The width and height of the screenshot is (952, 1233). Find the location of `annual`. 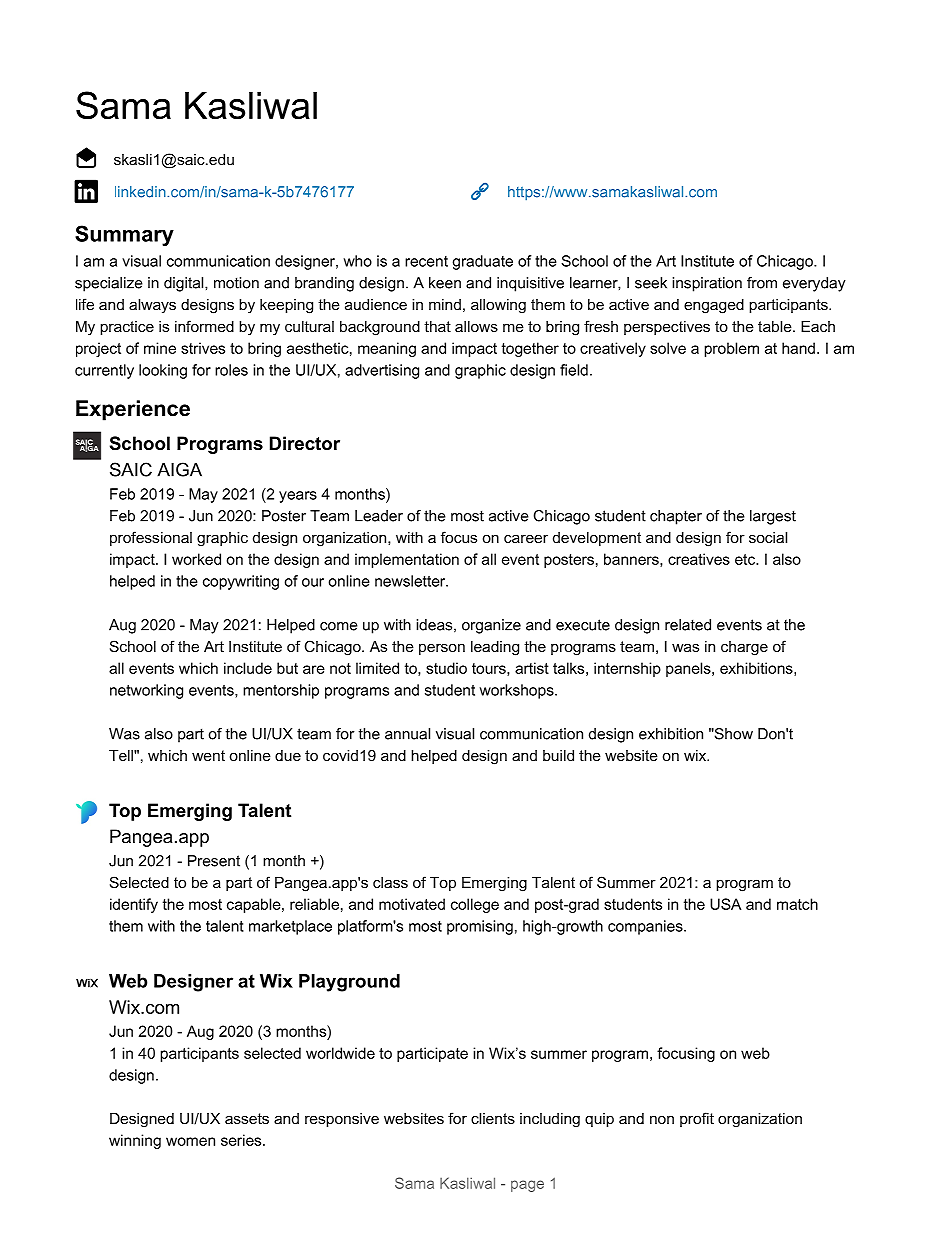

annual is located at coordinates (407, 734).
